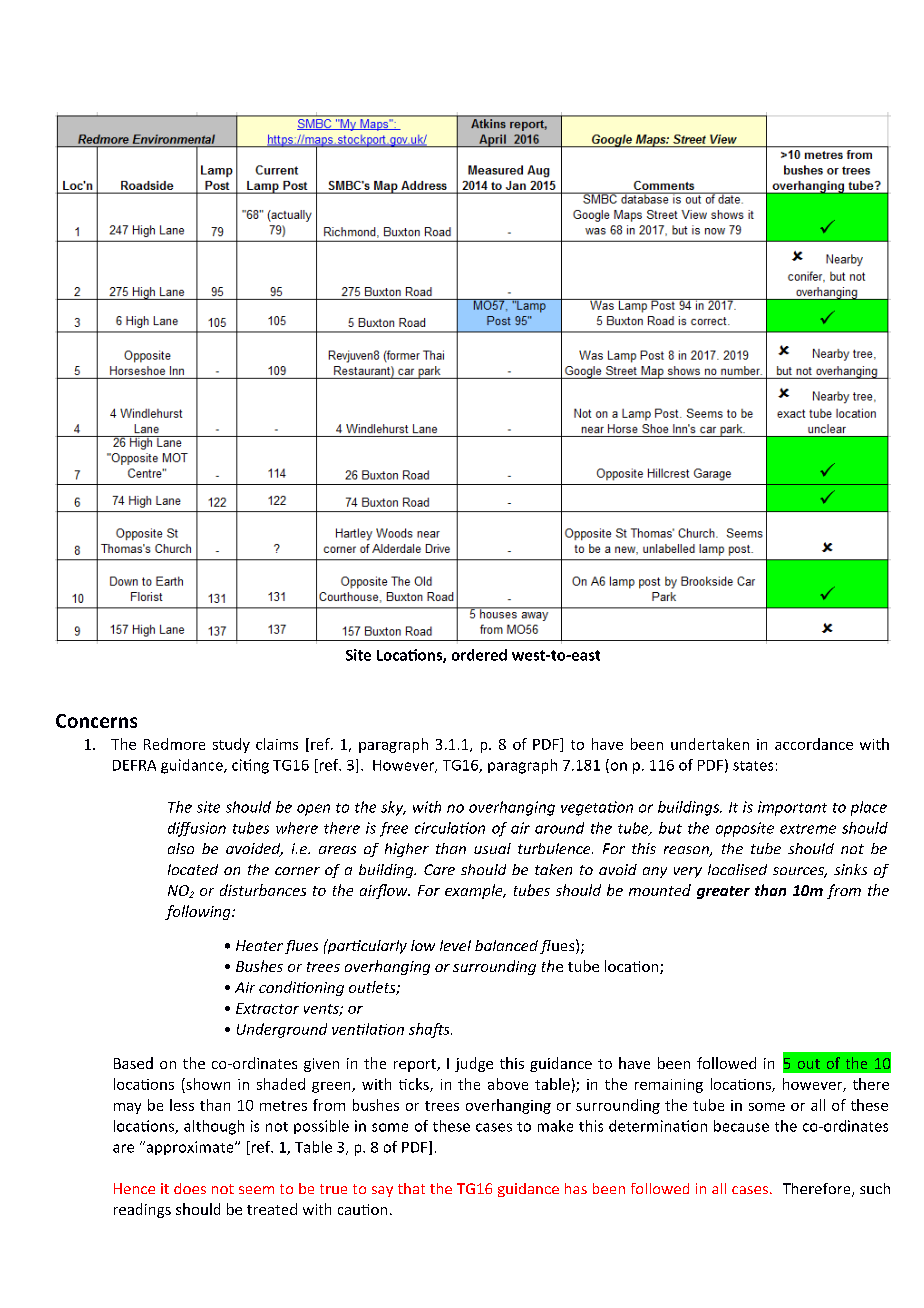 The width and height of the page is (924, 1308). Describe the element at coordinates (133, 1063) in the page. I see `Based` at that location.
